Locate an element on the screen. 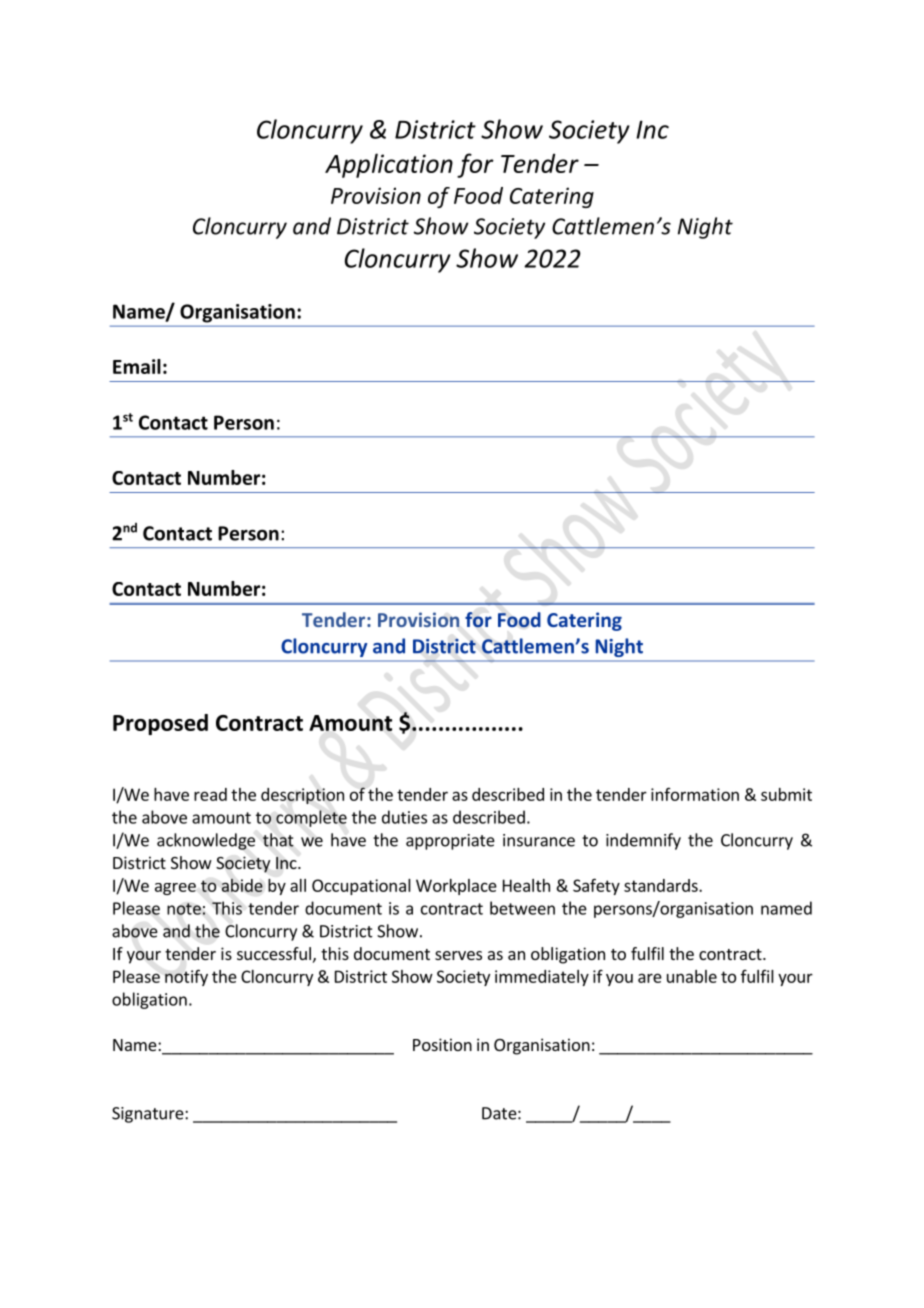 The width and height of the screenshot is (924, 1308). duties is located at coordinates (404, 817).
